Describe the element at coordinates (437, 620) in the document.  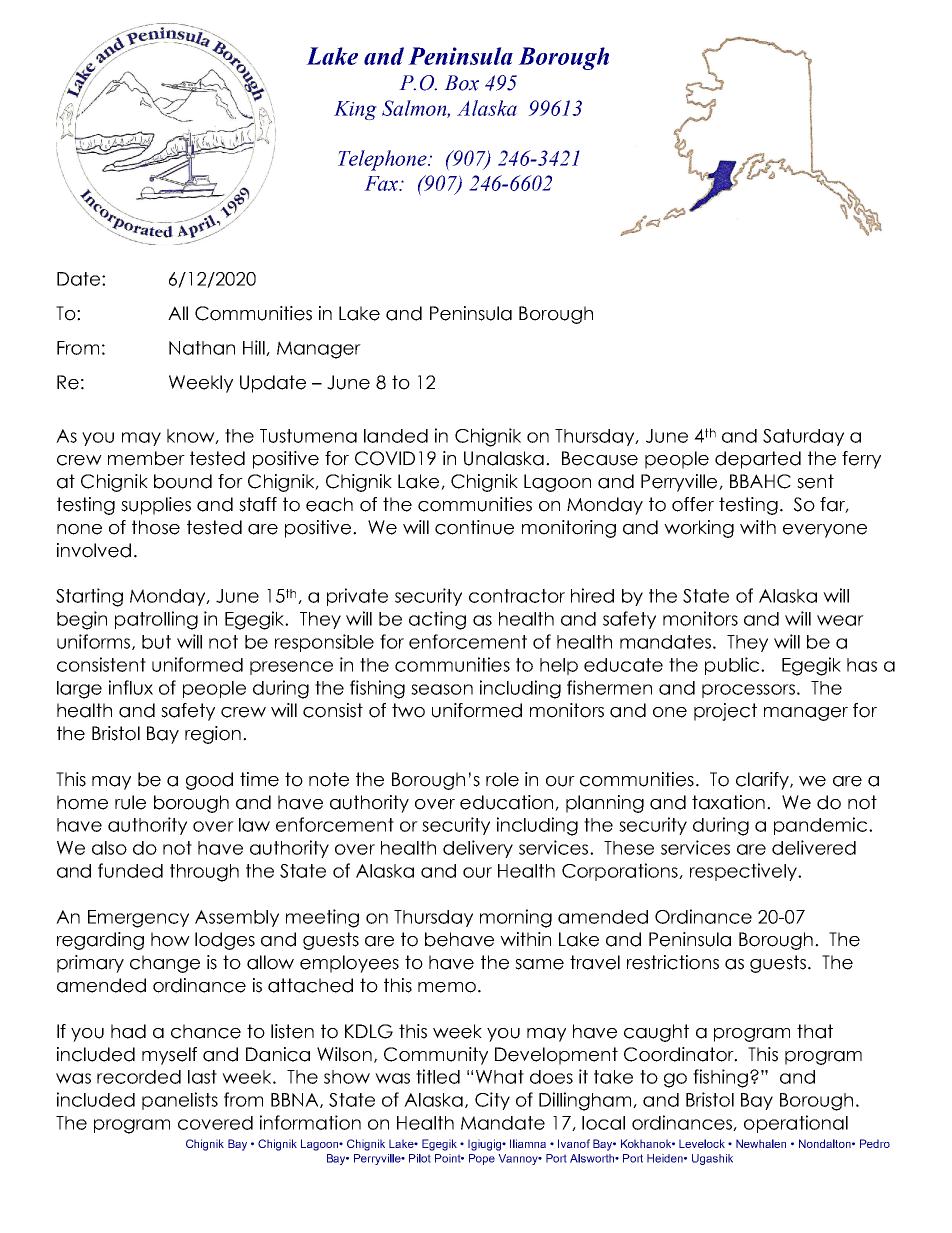
I see `acting` at that location.
